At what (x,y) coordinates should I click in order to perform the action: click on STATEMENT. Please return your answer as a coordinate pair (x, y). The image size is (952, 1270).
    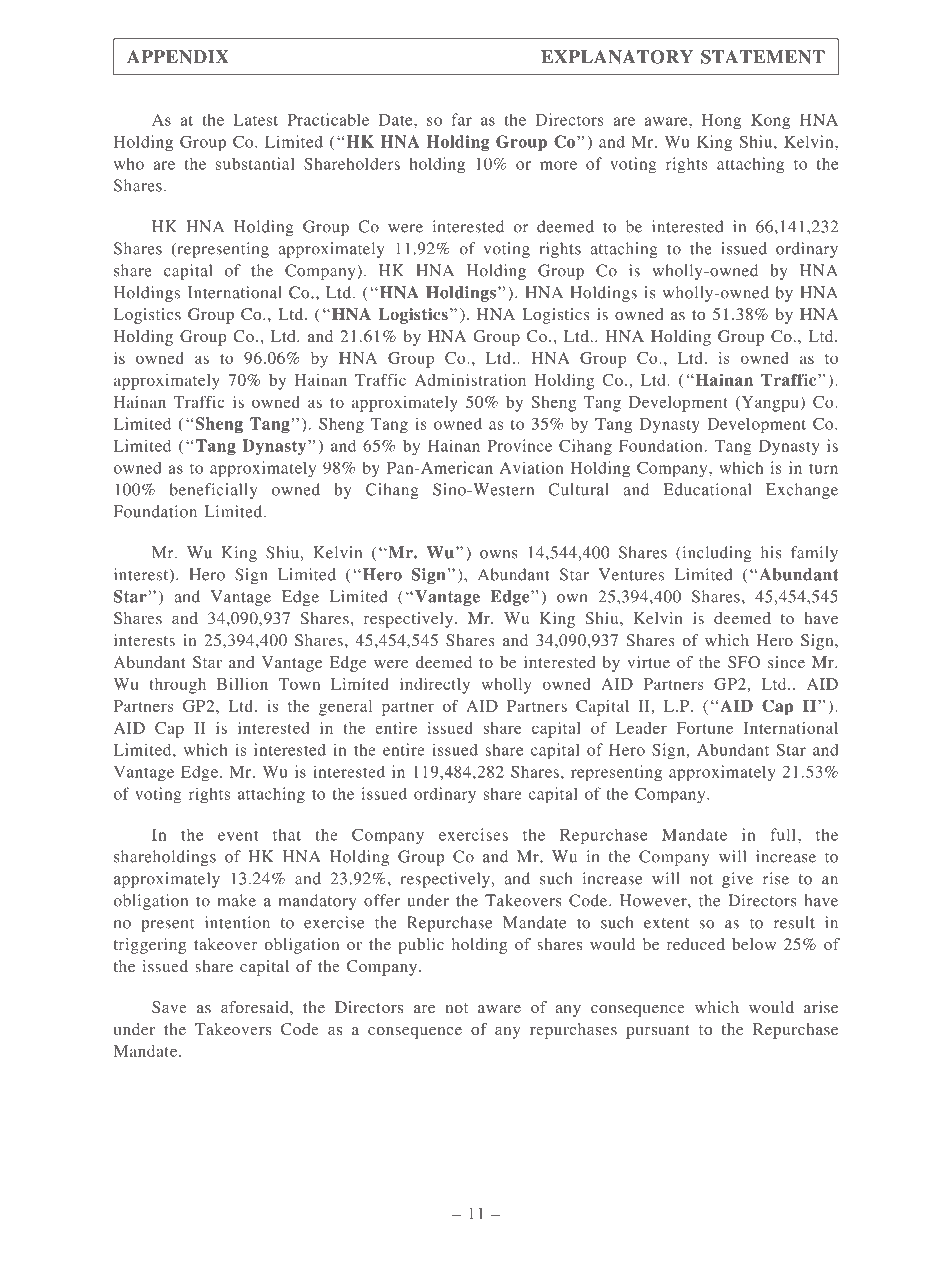
    Looking at the image, I should click on (763, 57).
